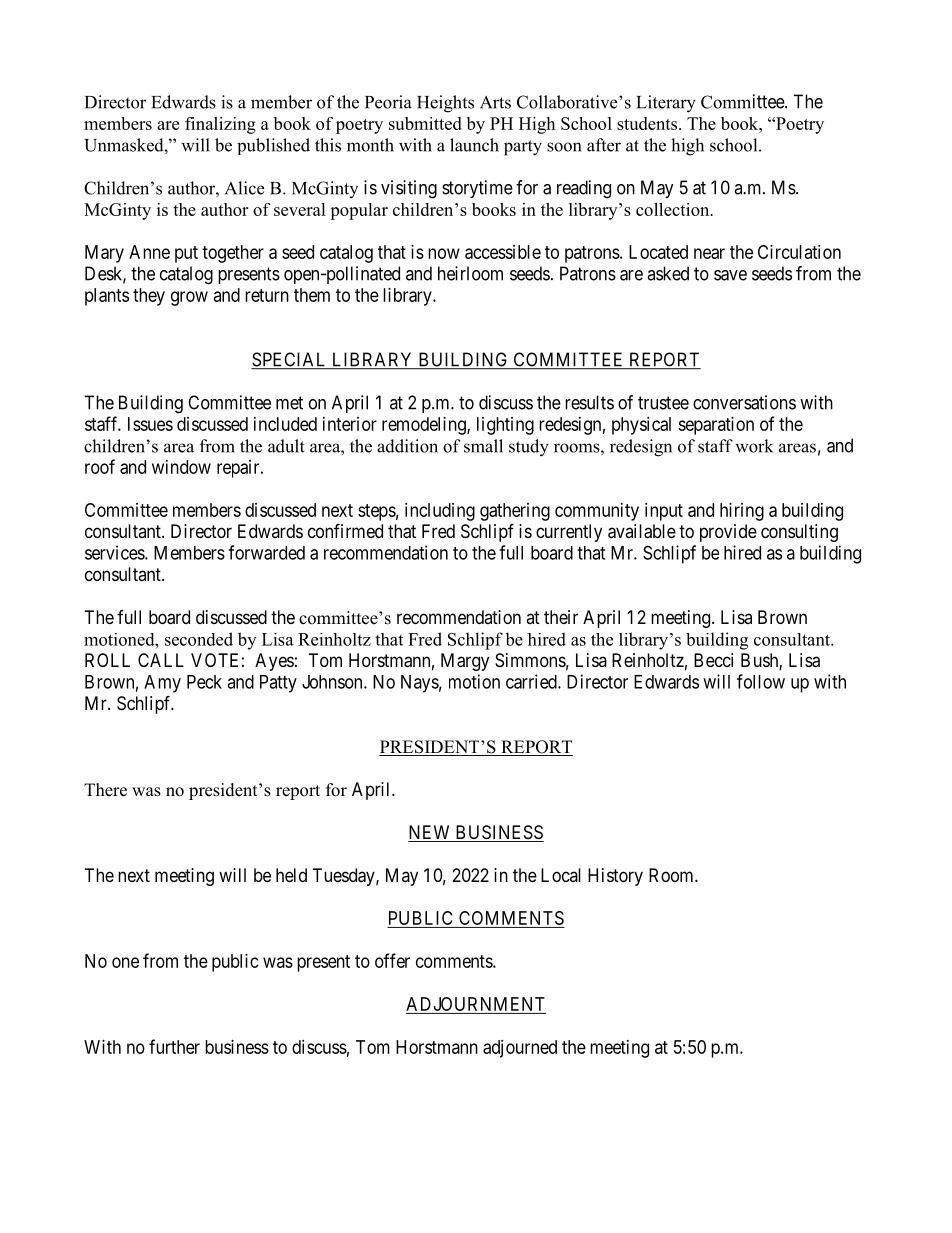 The height and width of the image is (1233, 952). What do you see at coordinates (105, 790) in the image?
I see `There` at bounding box center [105, 790].
